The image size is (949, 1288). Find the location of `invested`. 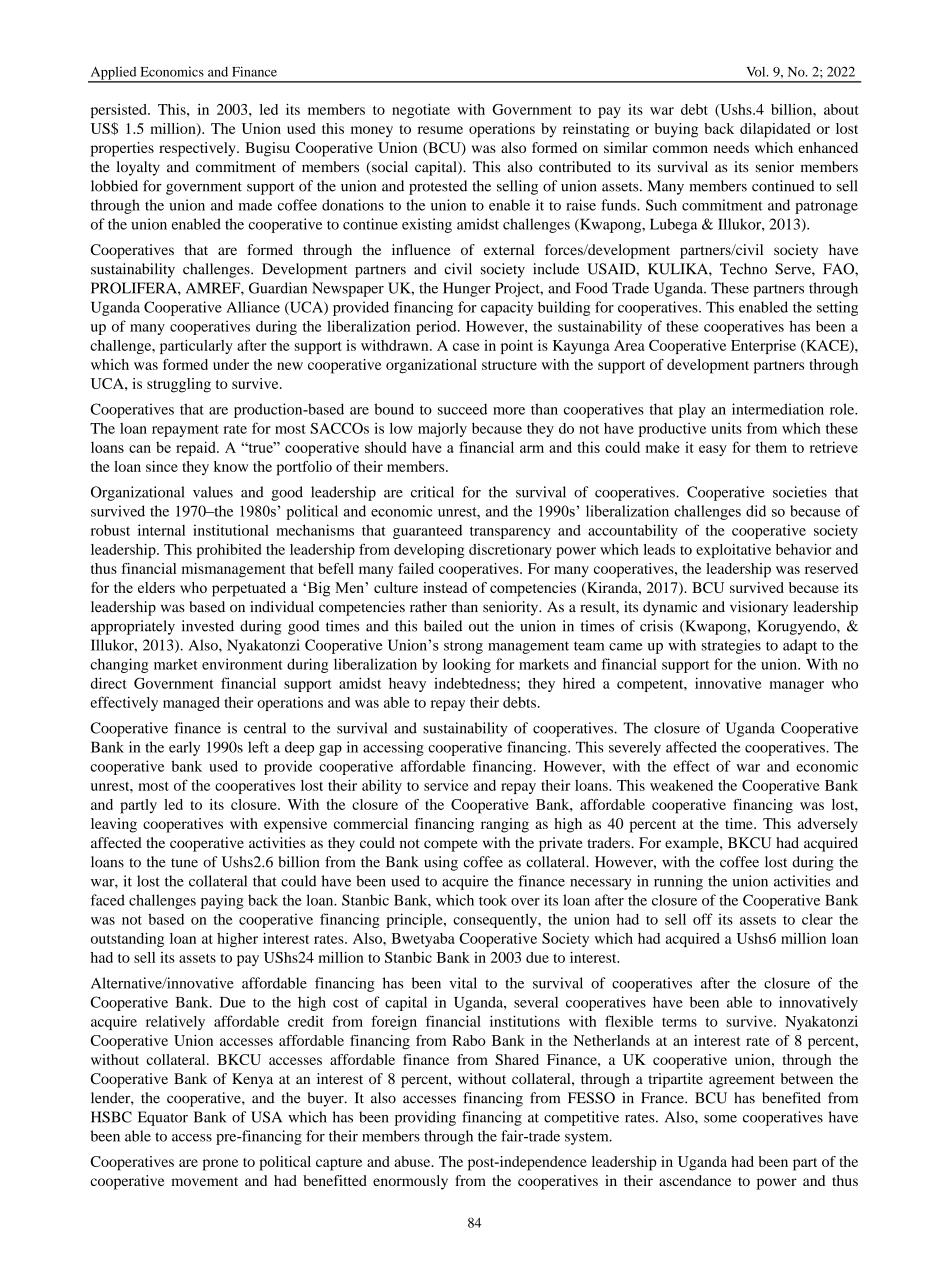

invested is located at coordinates (208, 626).
